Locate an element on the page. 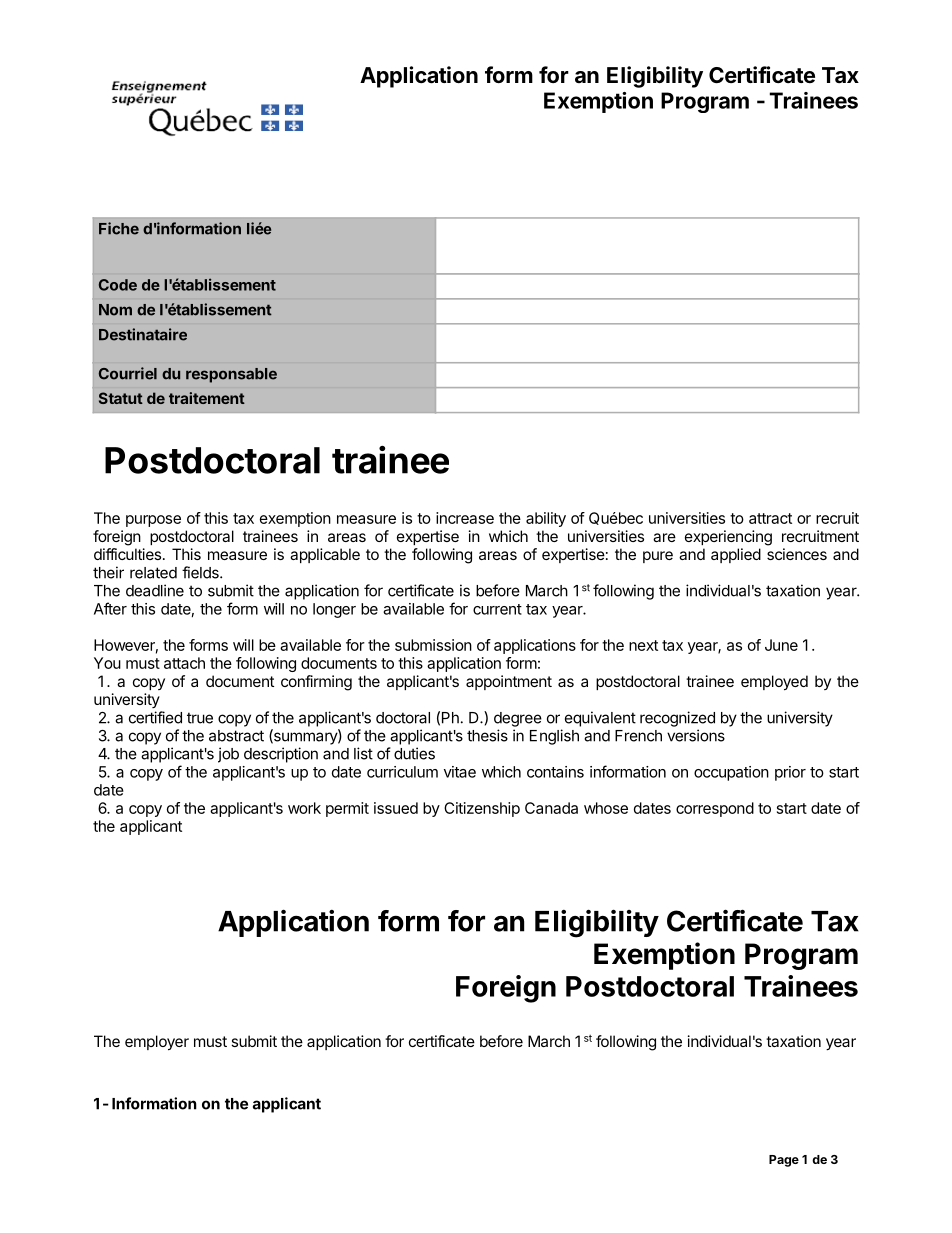 The height and width of the page is (1233, 952). Fiche is located at coordinates (119, 228).
